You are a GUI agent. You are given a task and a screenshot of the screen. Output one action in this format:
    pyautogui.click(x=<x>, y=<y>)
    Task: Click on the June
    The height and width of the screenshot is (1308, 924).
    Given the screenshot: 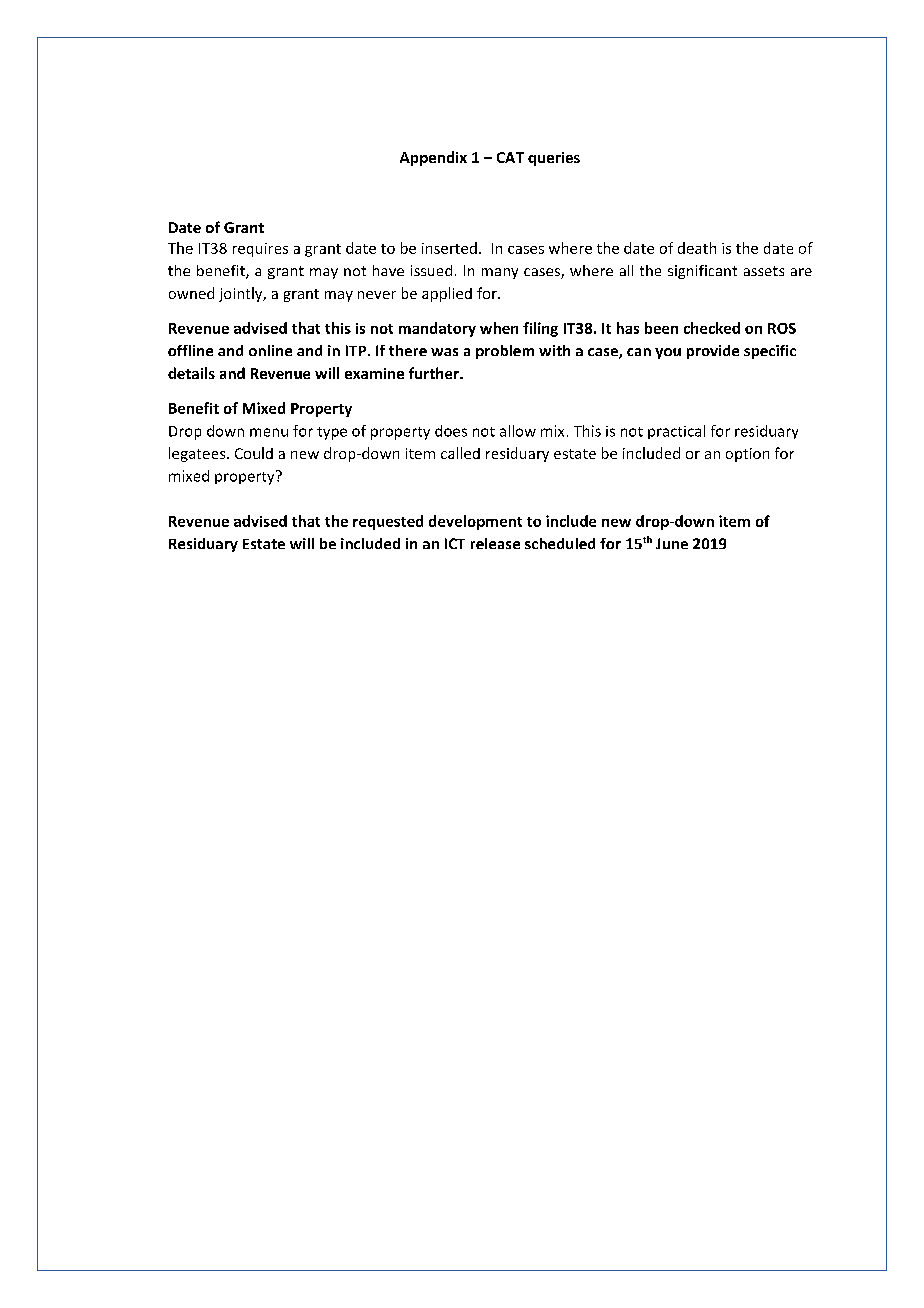 What is the action you would take?
    pyautogui.click(x=672, y=543)
